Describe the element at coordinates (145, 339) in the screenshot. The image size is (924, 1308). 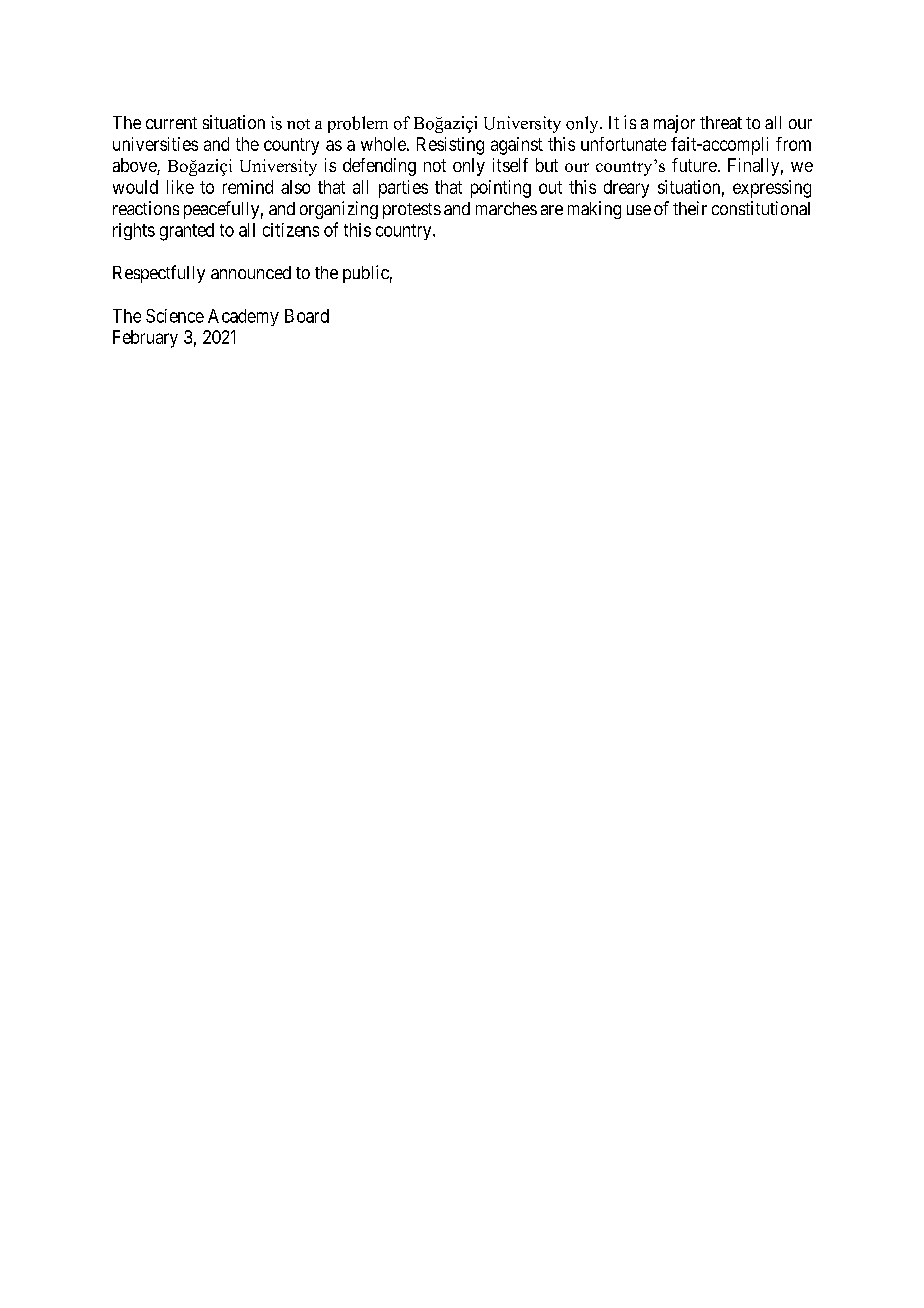
I see `February` at that location.
